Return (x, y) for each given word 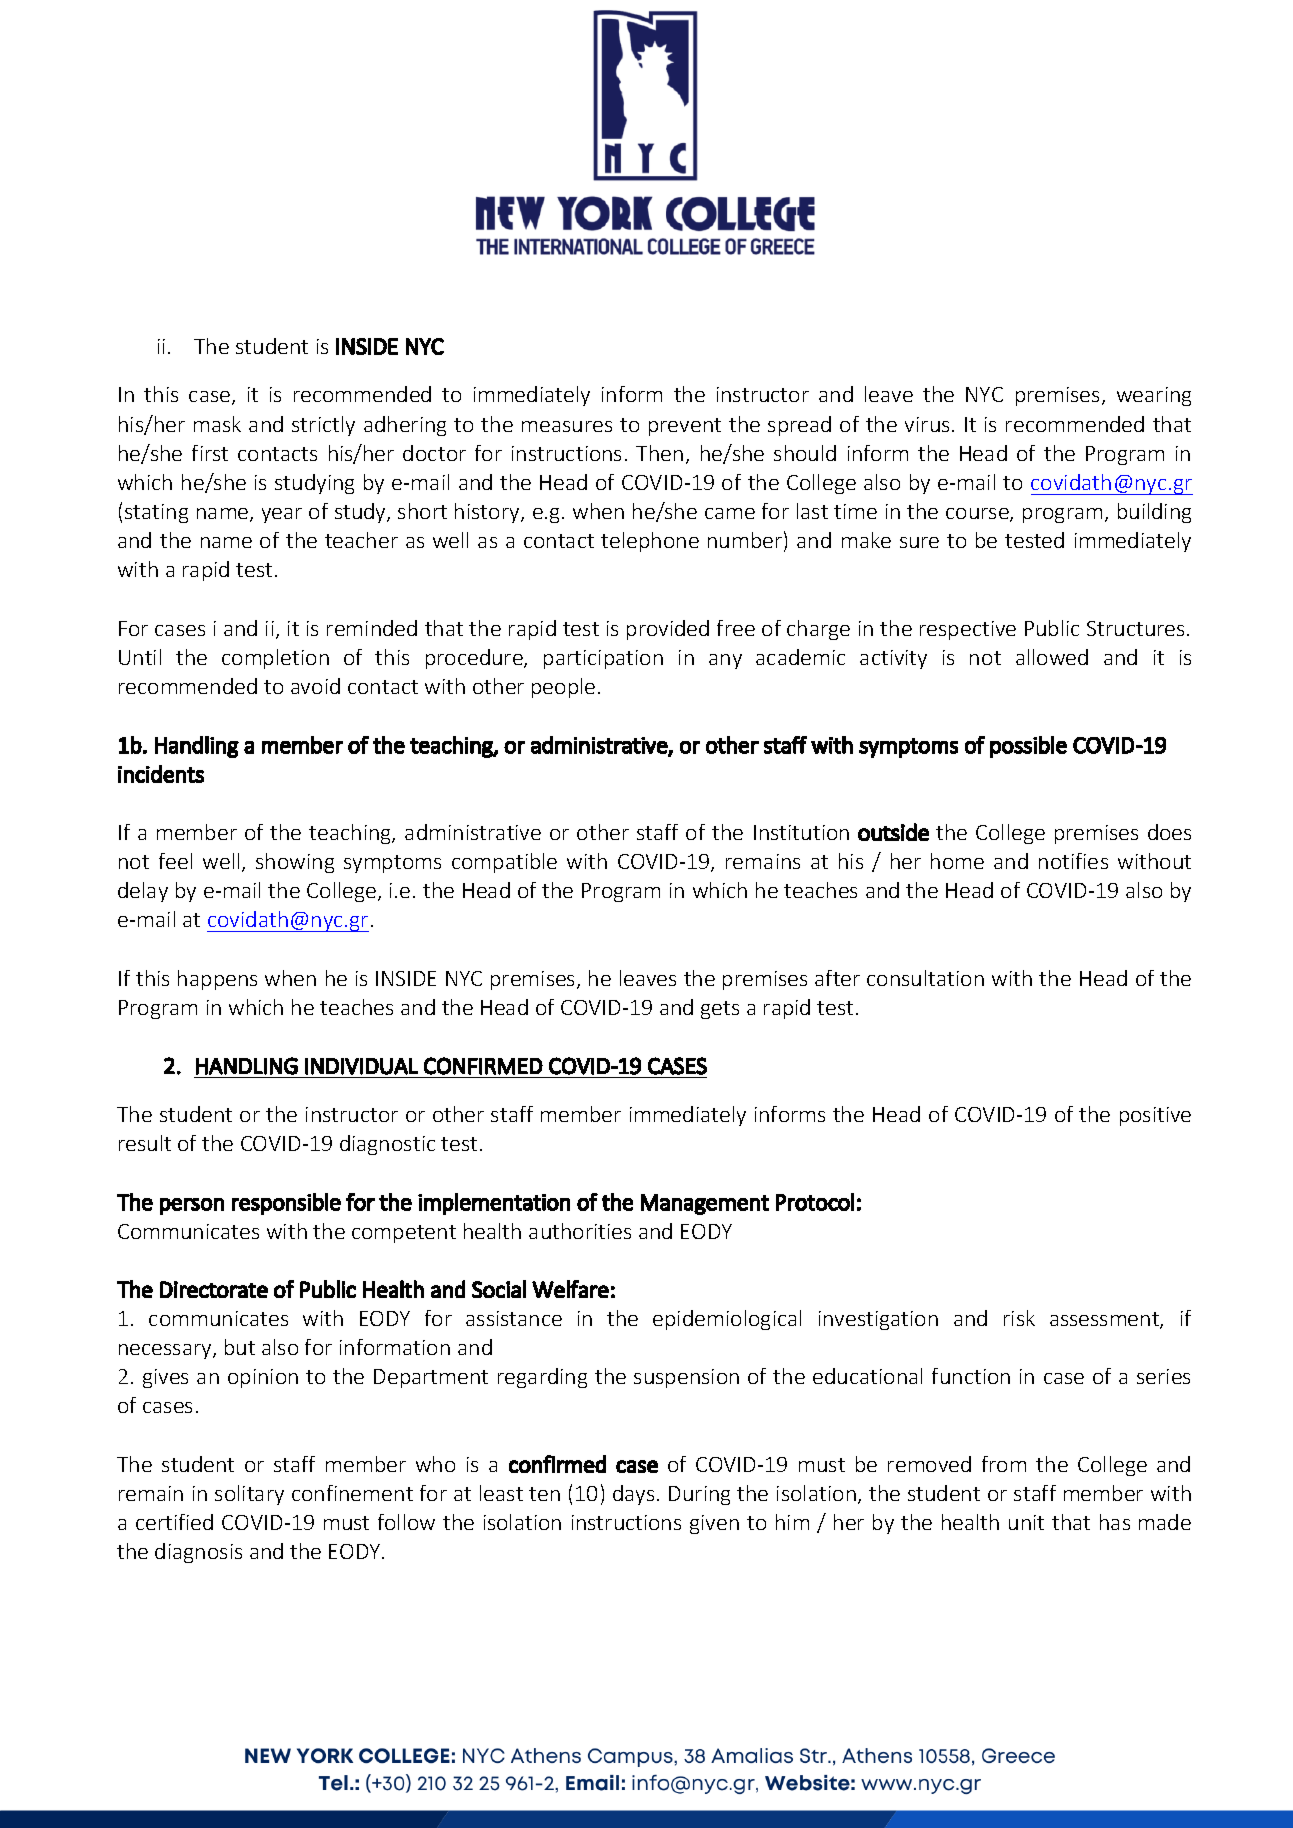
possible (1028, 747)
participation (603, 659)
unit (1026, 1522)
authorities (580, 1231)
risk (1019, 1318)
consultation (925, 978)
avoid (315, 686)
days (633, 1495)
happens (217, 980)
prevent (685, 427)
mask (217, 424)
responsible (286, 1204)
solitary (249, 1495)
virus (927, 424)
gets (720, 1010)
